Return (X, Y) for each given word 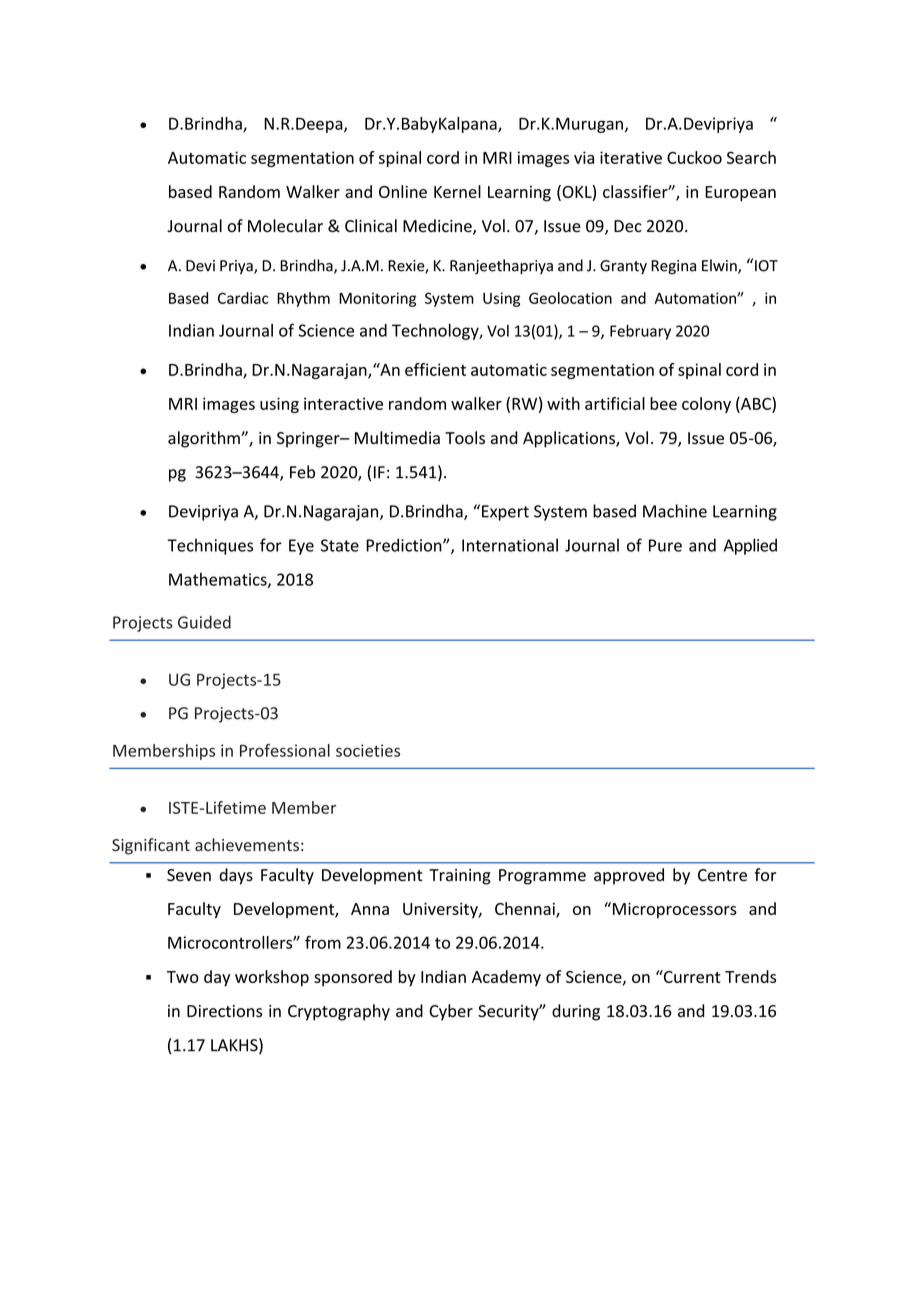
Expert (505, 513)
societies (368, 750)
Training (460, 877)
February (640, 332)
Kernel (457, 191)
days (236, 876)
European (740, 194)
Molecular (285, 226)
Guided (204, 622)
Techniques (210, 546)
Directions (224, 1011)
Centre (722, 875)
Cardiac (243, 298)
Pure (665, 545)
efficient (435, 369)
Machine (675, 511)
